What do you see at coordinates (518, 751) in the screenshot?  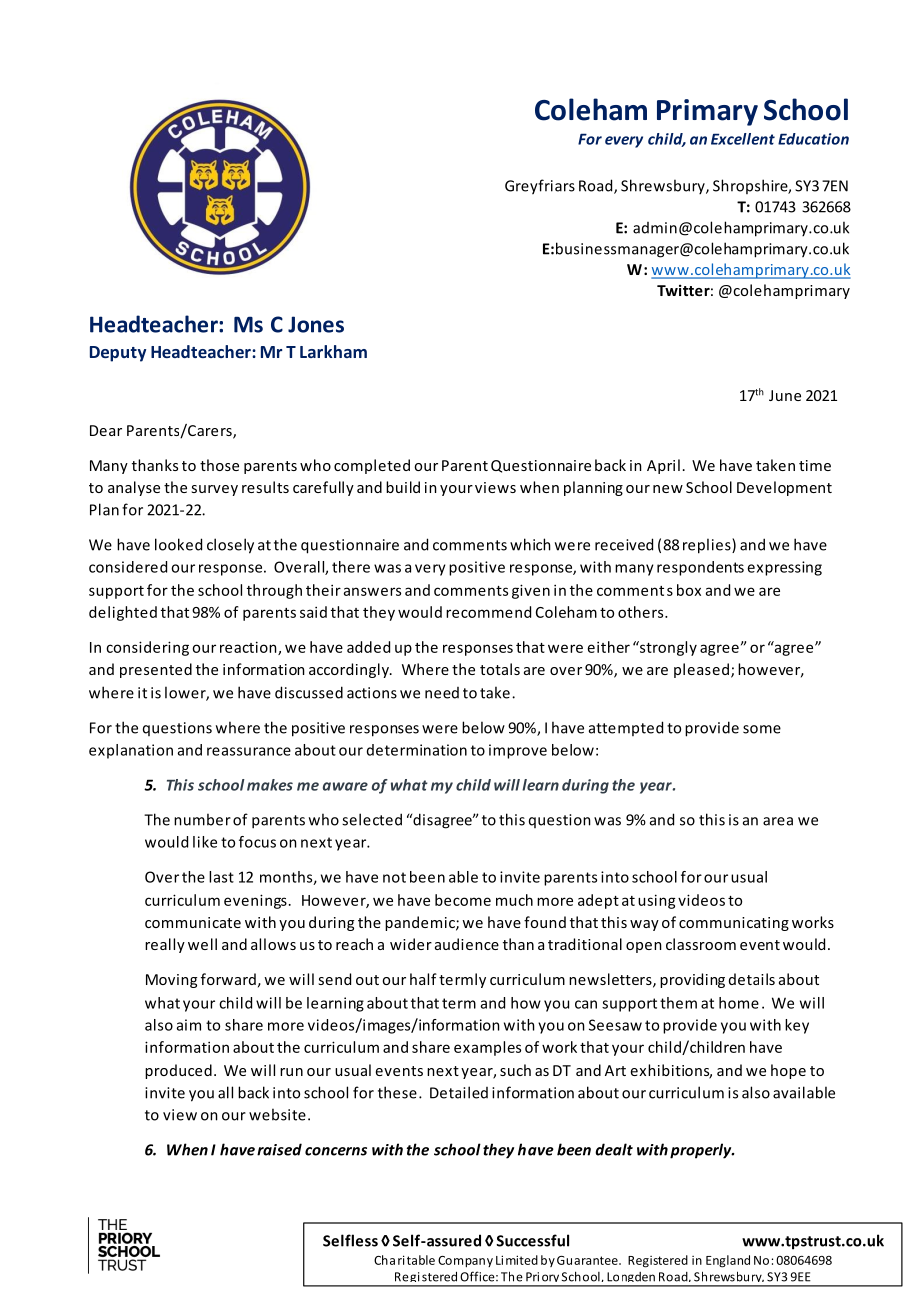 I see `improve` at bounding box center [518, 751].
